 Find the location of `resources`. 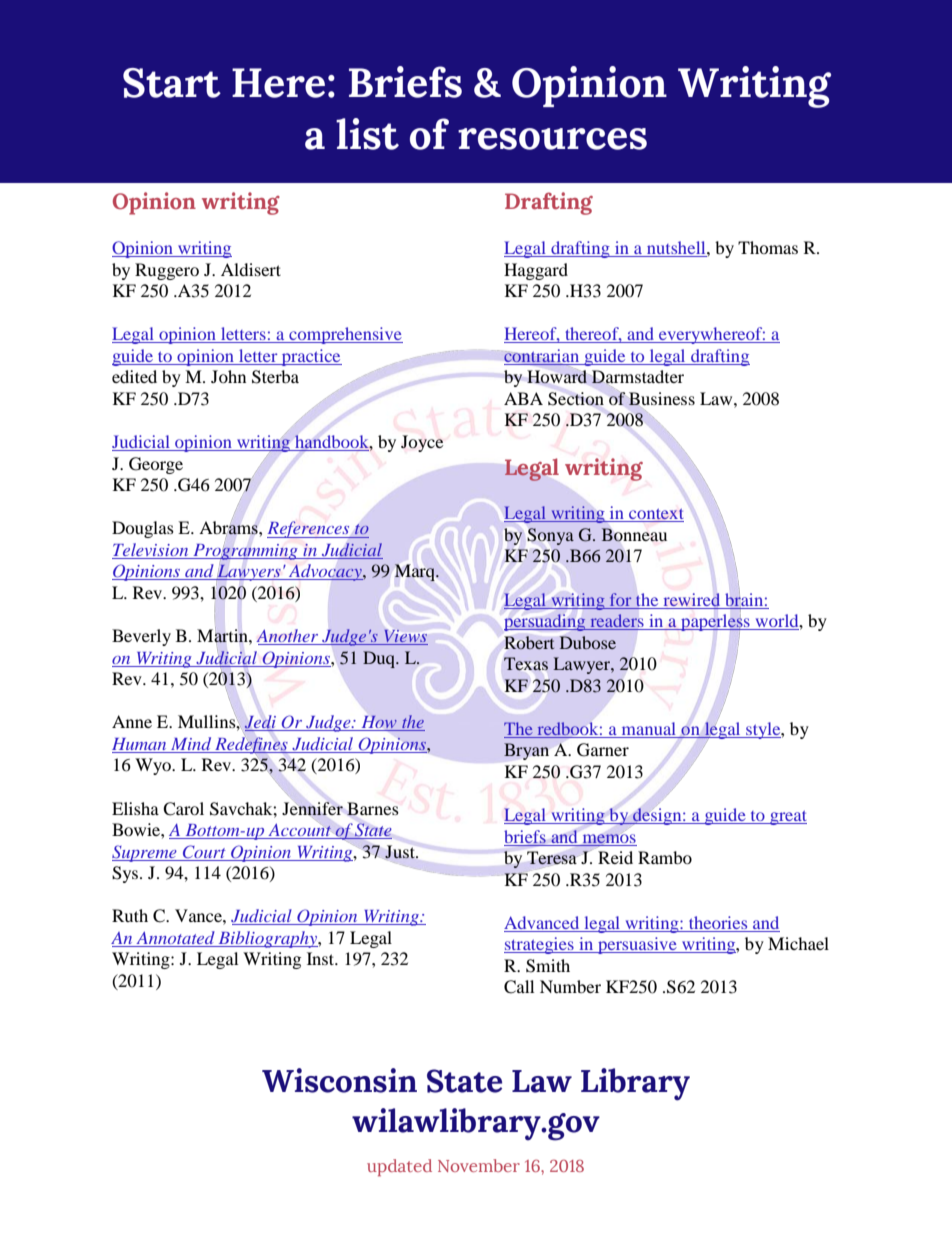

resources is located at coordinates (552, 139).
